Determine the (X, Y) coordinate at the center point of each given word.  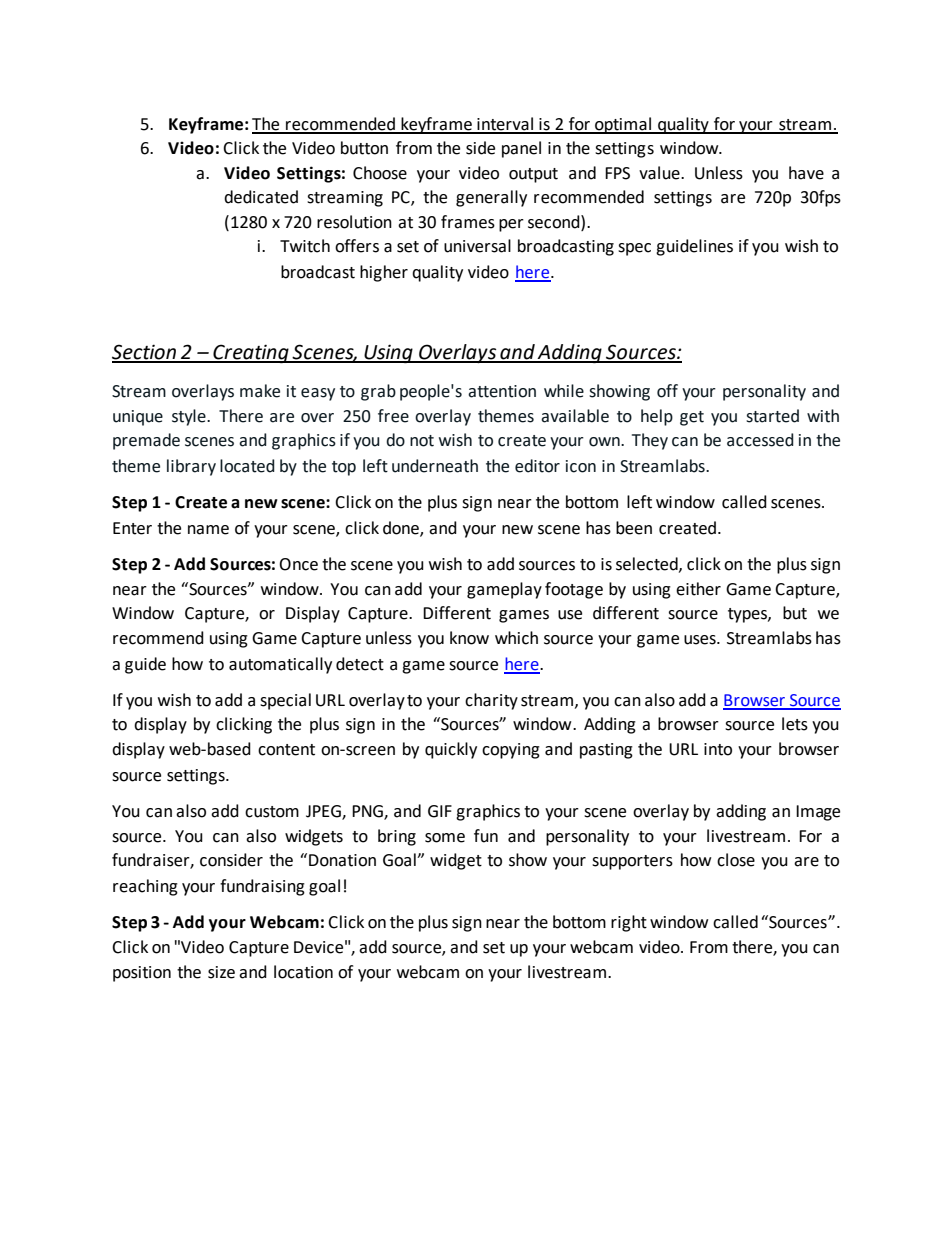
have (806, 173)
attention (502, 391)
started (772, 416)
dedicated (261, 197)
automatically (280, 665)
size (221, 972)
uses (701, 640)
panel (521, 149)
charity (491, 701)
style (190, 417)
